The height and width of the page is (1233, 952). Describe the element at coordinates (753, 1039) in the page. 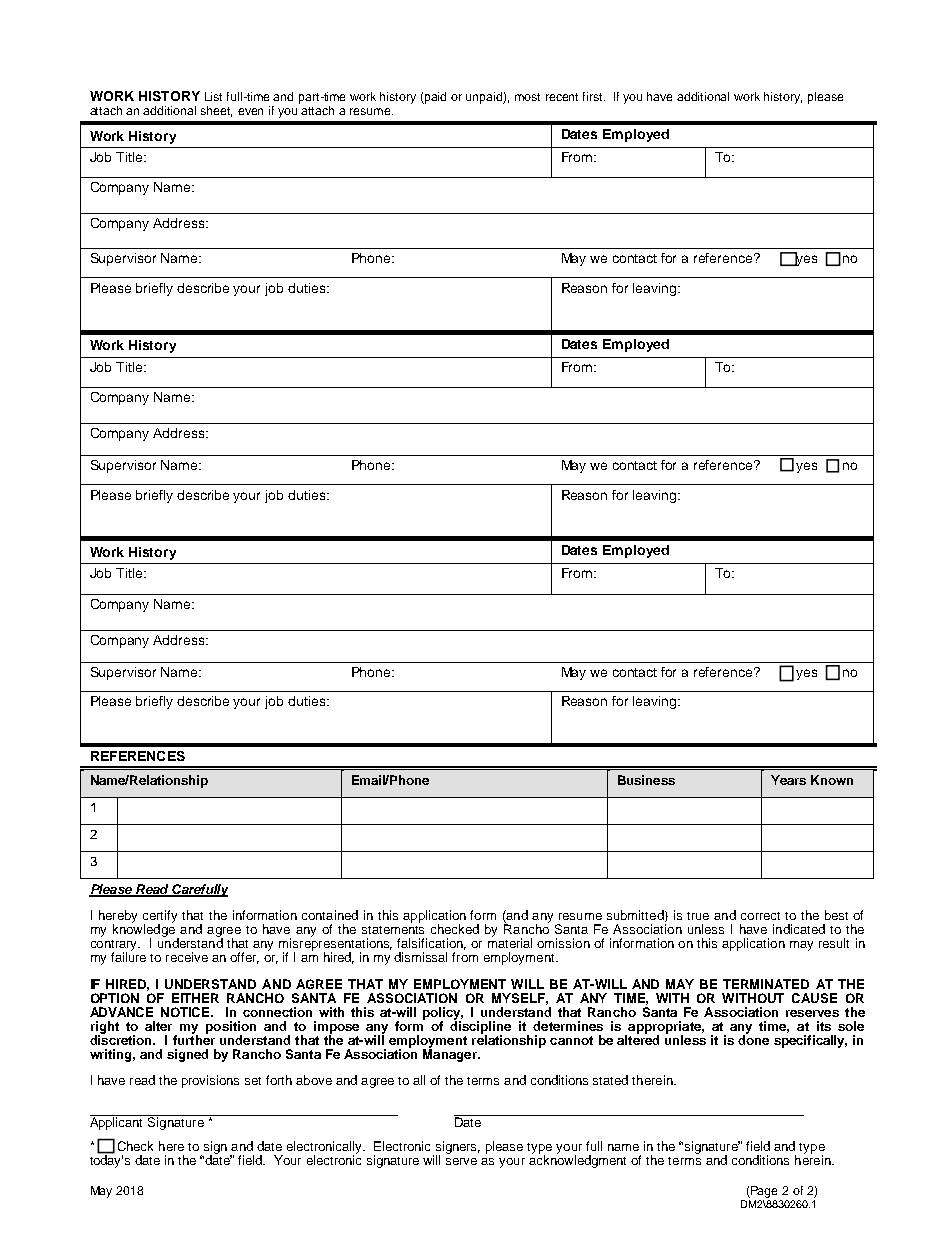

I see `done` at that location.
